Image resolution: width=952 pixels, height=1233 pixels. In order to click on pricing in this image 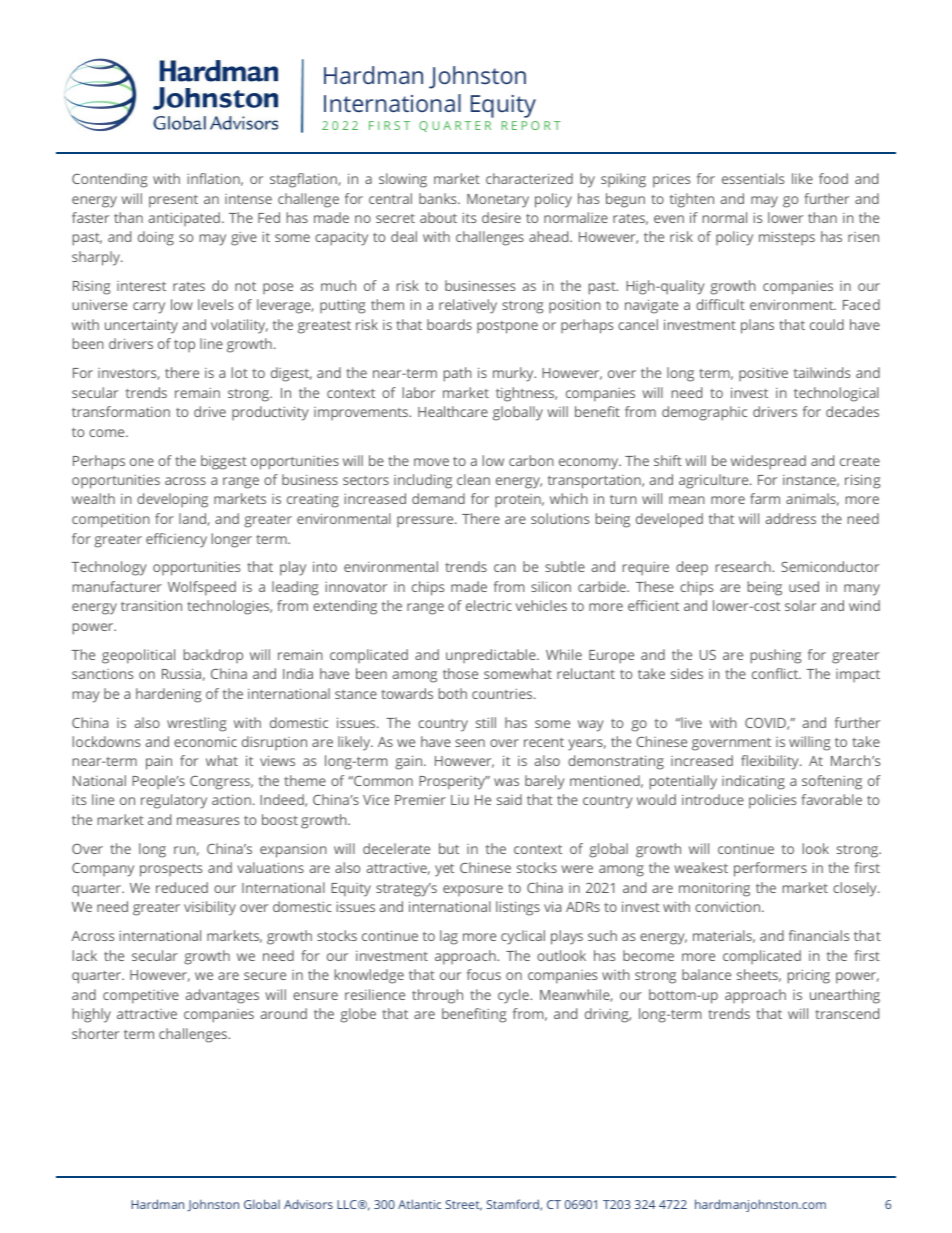, I will do `click(809, 976)`.
